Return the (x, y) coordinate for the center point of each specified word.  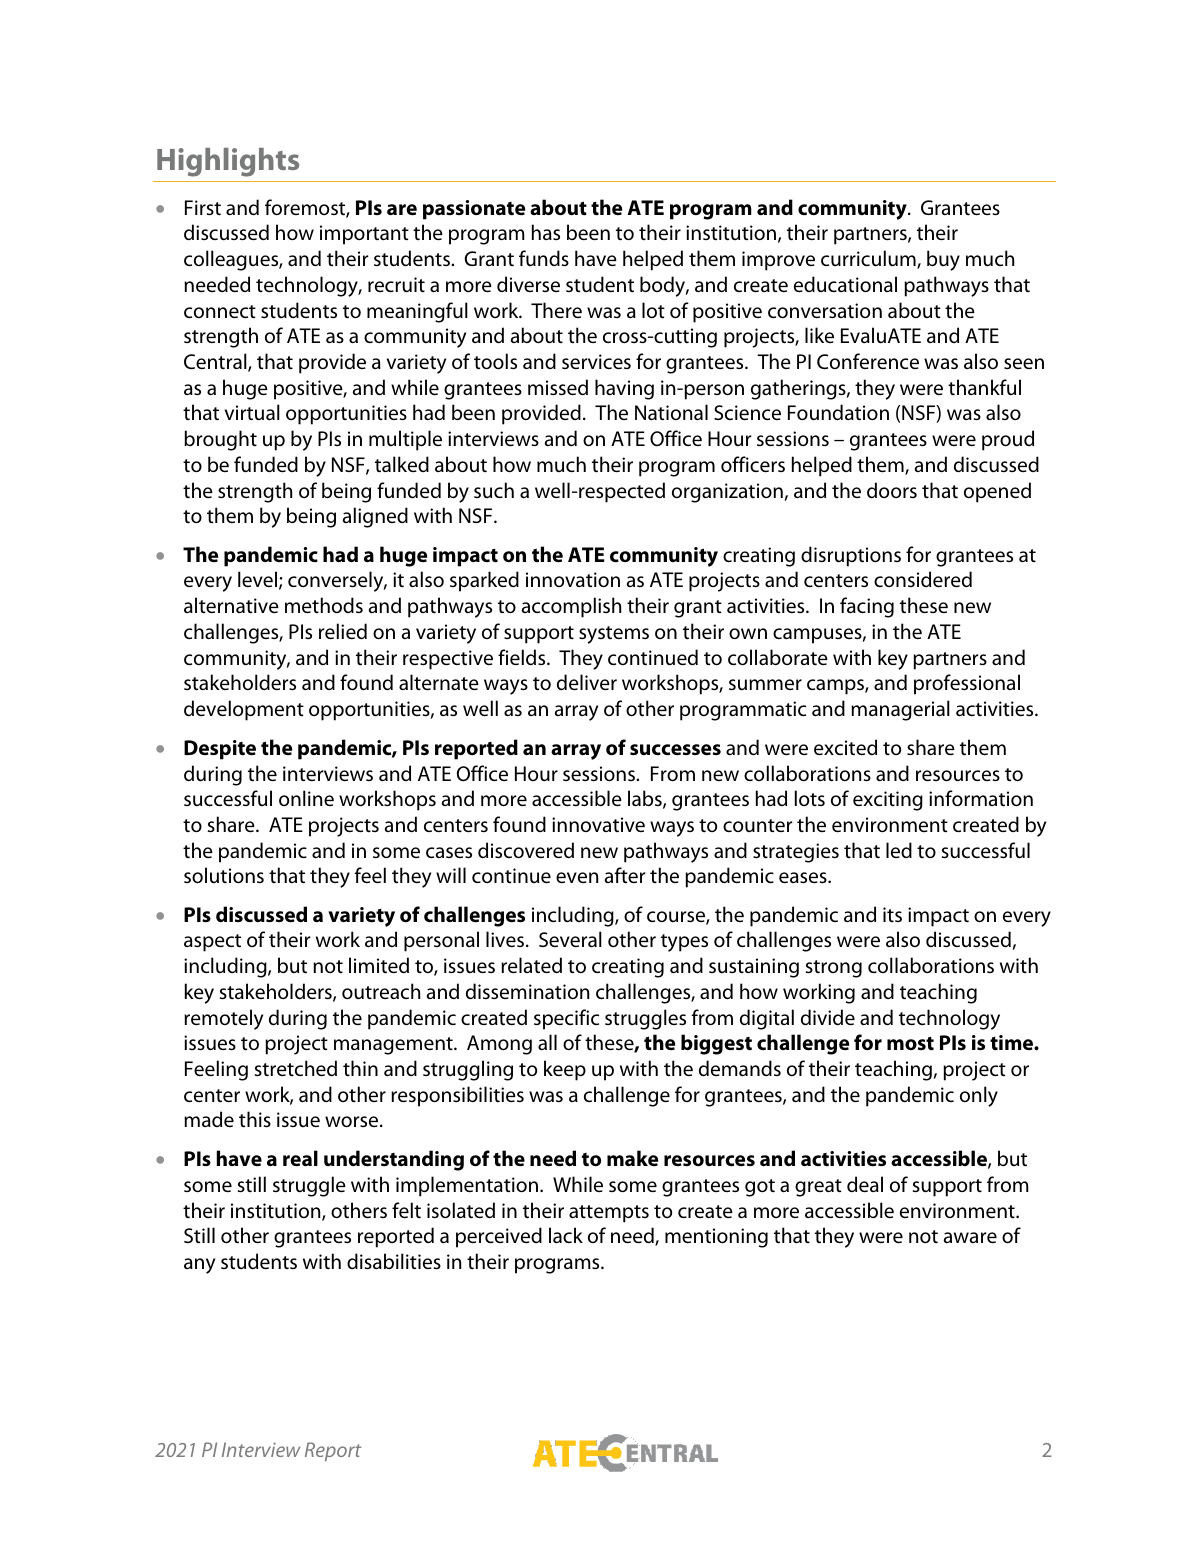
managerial (900, 710)
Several (570, 939)
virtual (252, 412)
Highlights (228, 162)
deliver (587, 682)
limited (379, 965)
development (244, 710)
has (546, 232)
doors (892, 490)
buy (943, 260)
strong (834, 969)
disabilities (394, 1261)
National (671, 412)
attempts (609, 1214)
